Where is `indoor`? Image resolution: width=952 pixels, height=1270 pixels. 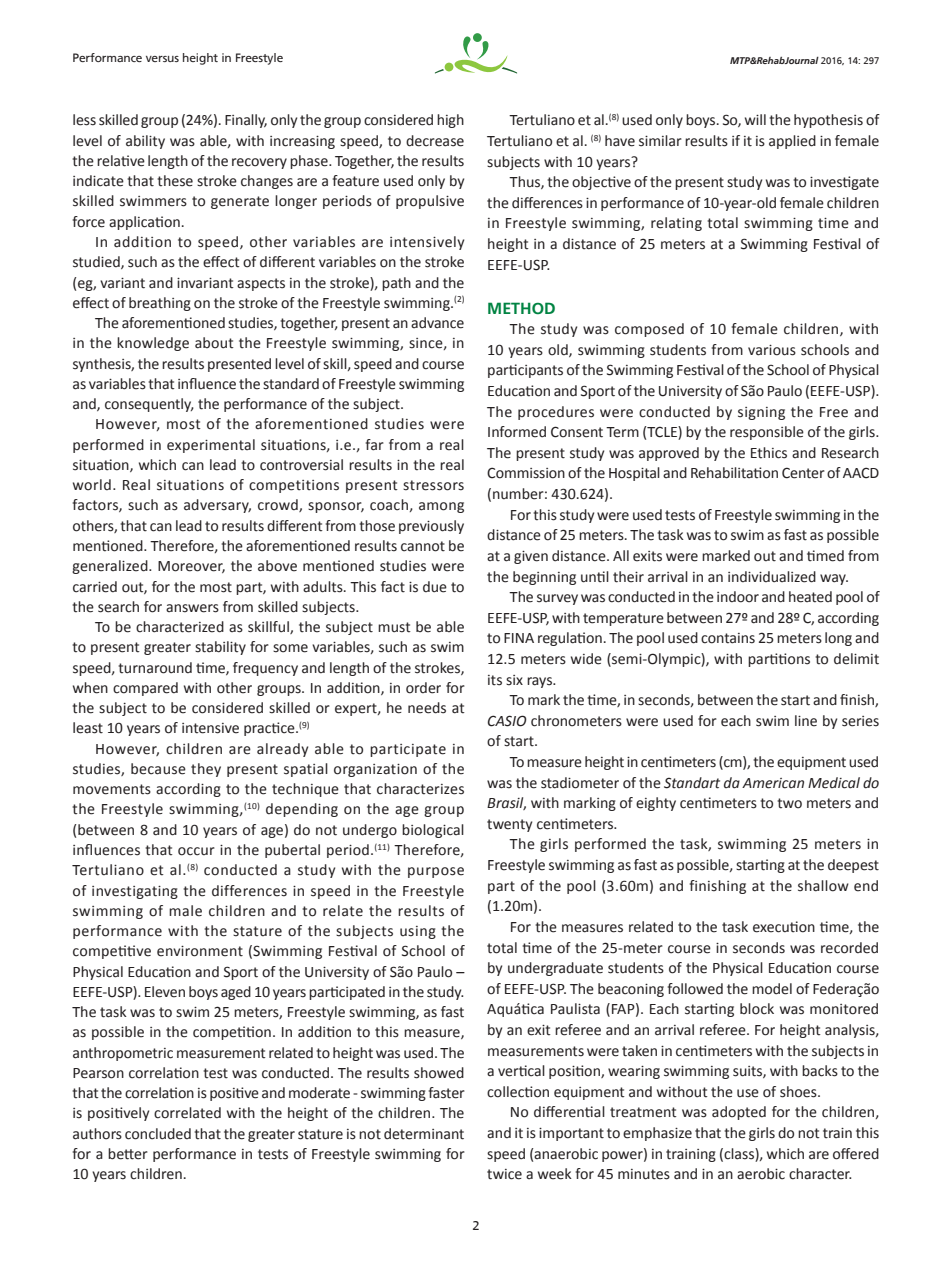
indoor is located at coordinates (738, 597).
